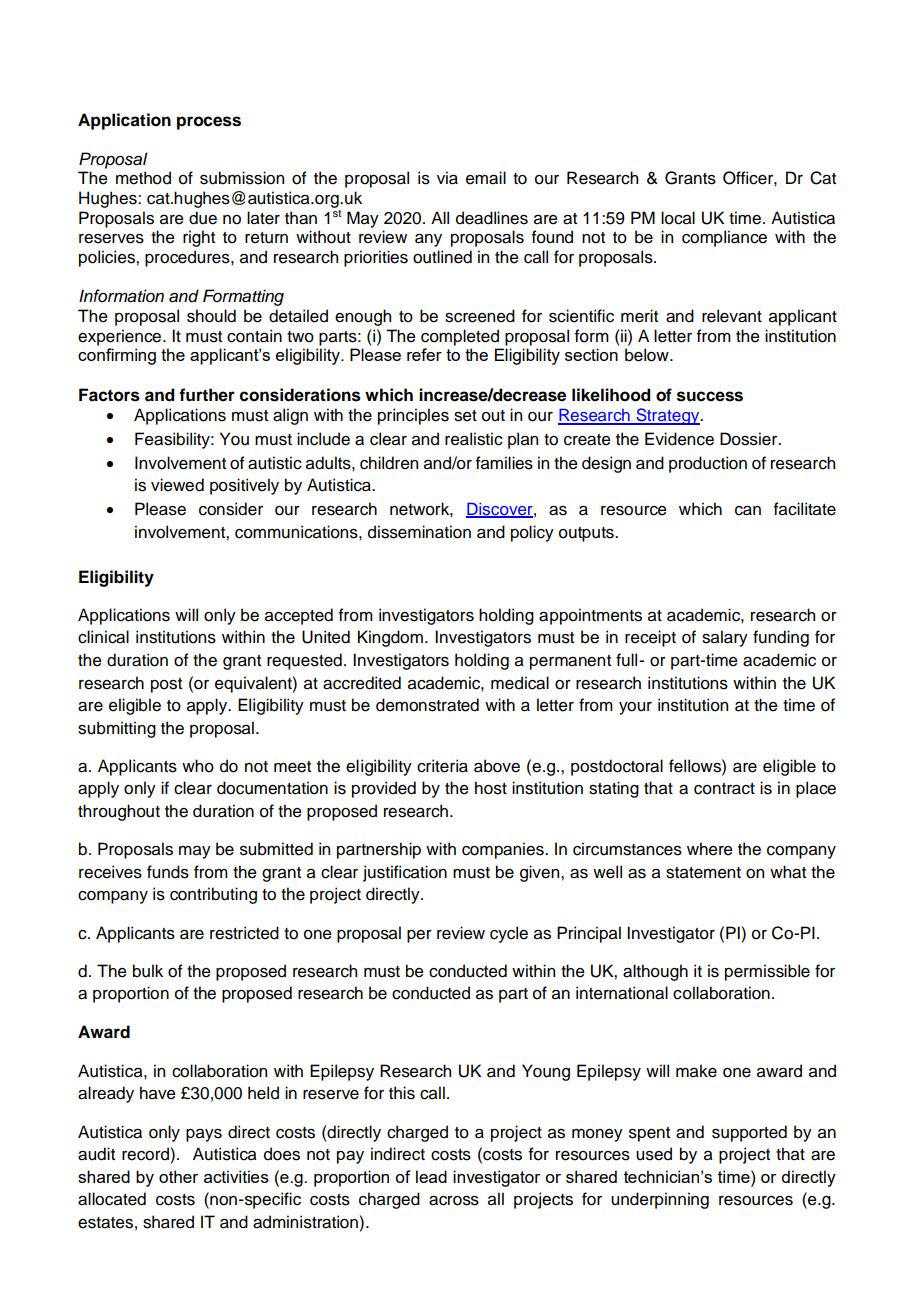  I want to click on across, so click(454, 1201).
